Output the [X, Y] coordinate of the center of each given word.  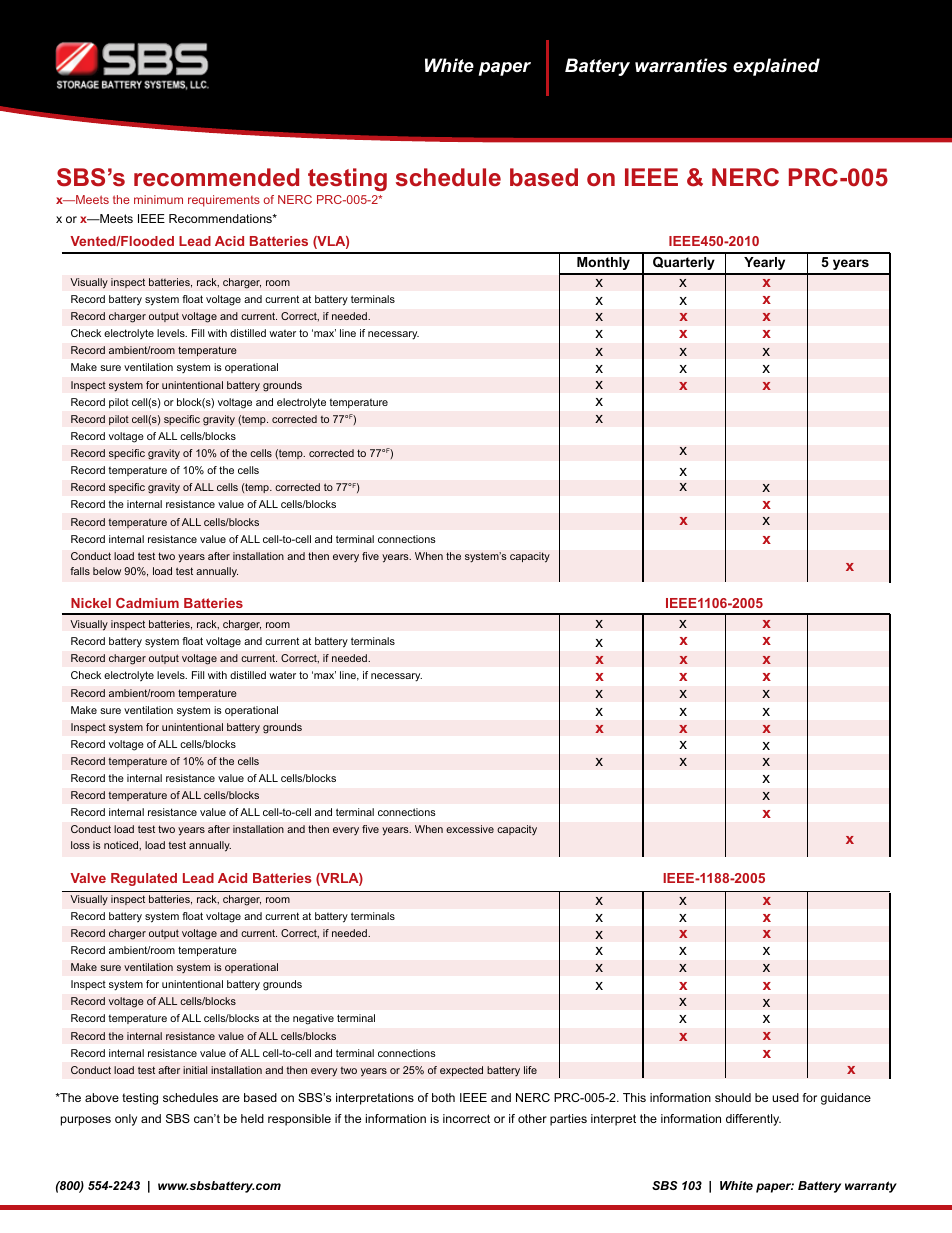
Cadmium [147, 603]
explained [776, 67]
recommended [216, 177]
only [126, 1120]
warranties [681, 65]
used [785, 1097]
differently [753, 1120]
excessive [470, 829]
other [532, 1118]
